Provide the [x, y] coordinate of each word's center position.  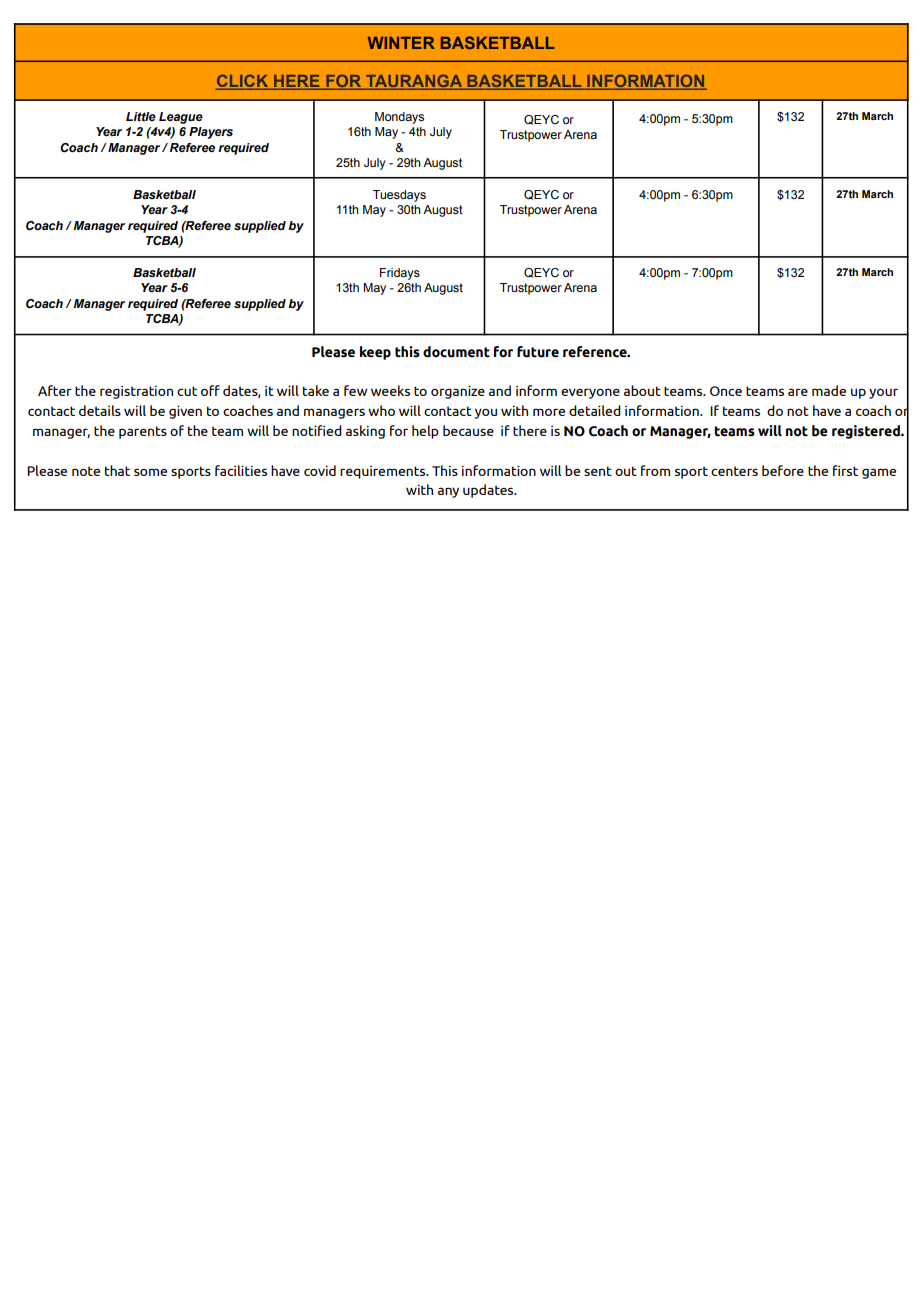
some [150, 472]
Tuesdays [399, 196]
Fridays [400, 274]
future [538, 352]
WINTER [401, 43]
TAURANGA [414, 82]
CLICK [243, 82]
